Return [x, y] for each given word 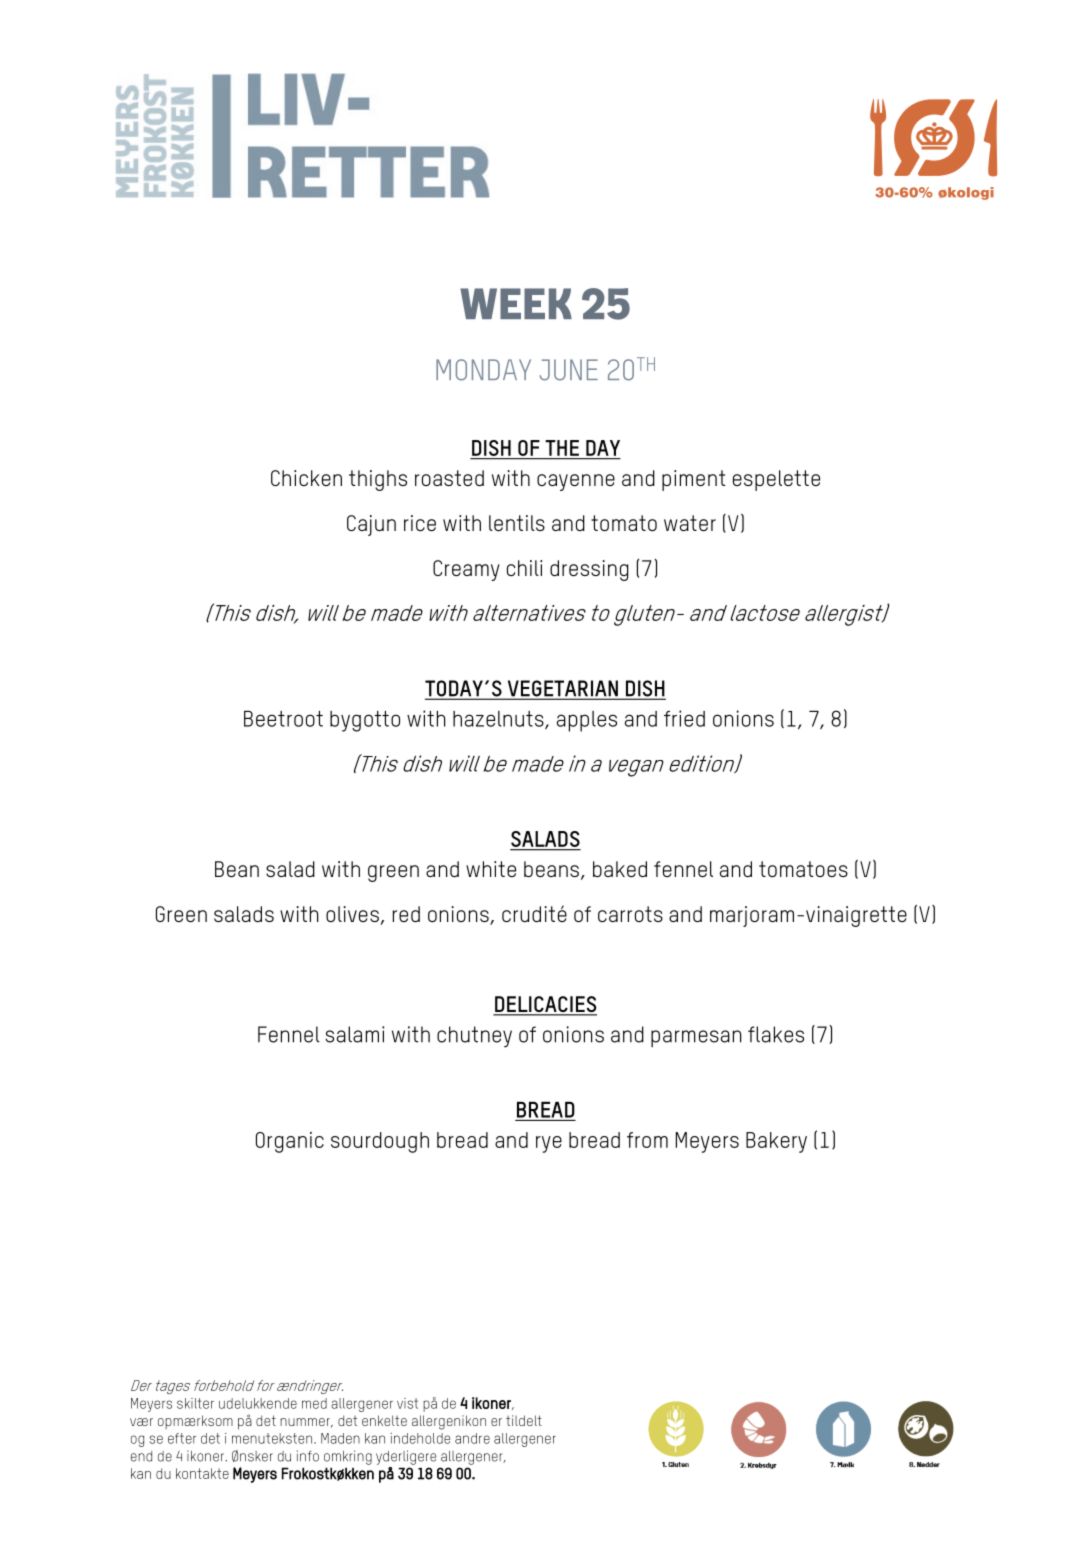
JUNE [569, 370]
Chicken [306, 478]
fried [684, 718]
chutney [474, 1036]
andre [472, 1438]
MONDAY [483, 370]
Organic [290, 1142]
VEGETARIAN [562, 689]
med [314, 1403]
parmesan [696, 1038]
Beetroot [283, 719]
